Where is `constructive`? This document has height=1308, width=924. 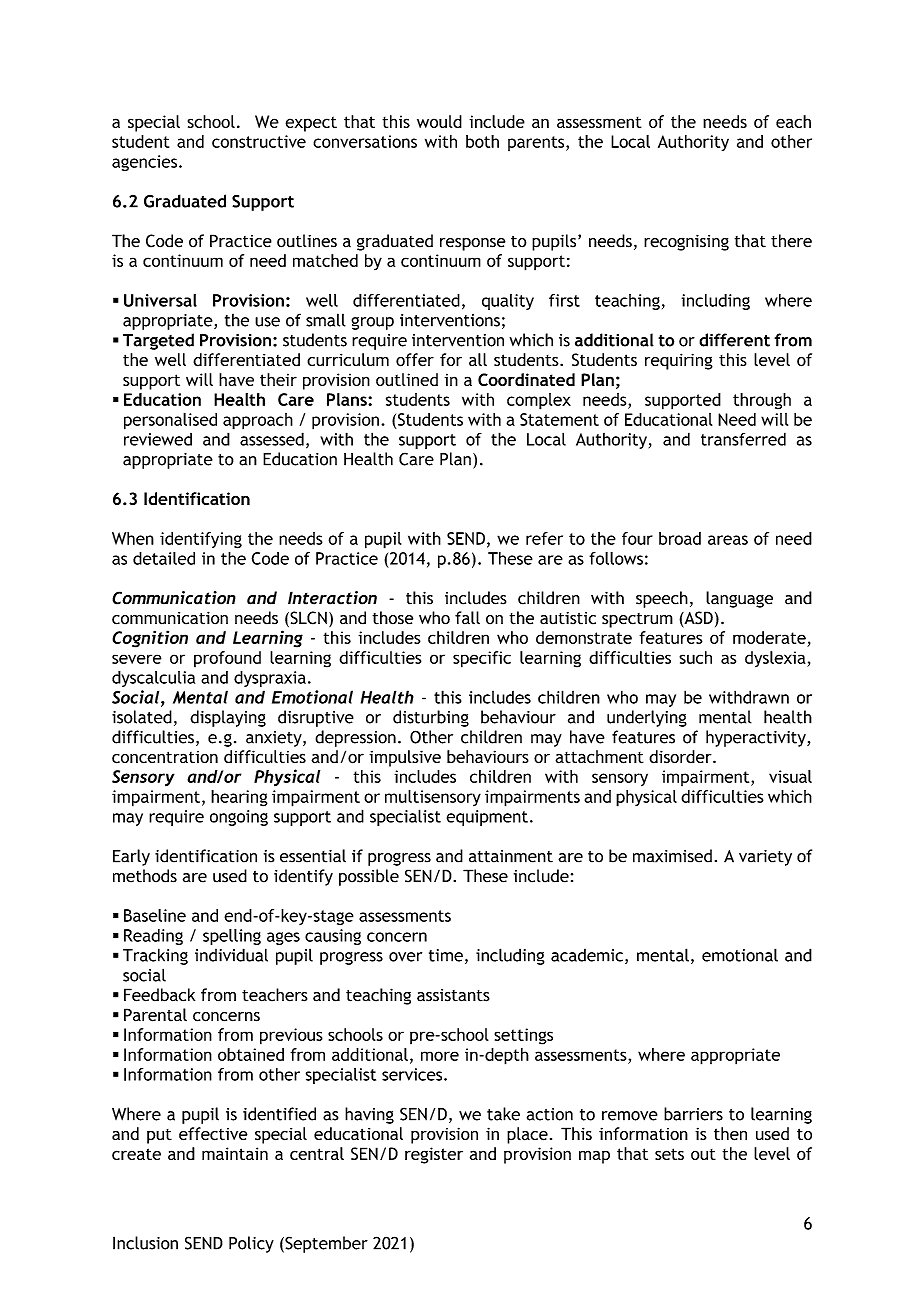
constructive is located at coordinates (259, 141).
